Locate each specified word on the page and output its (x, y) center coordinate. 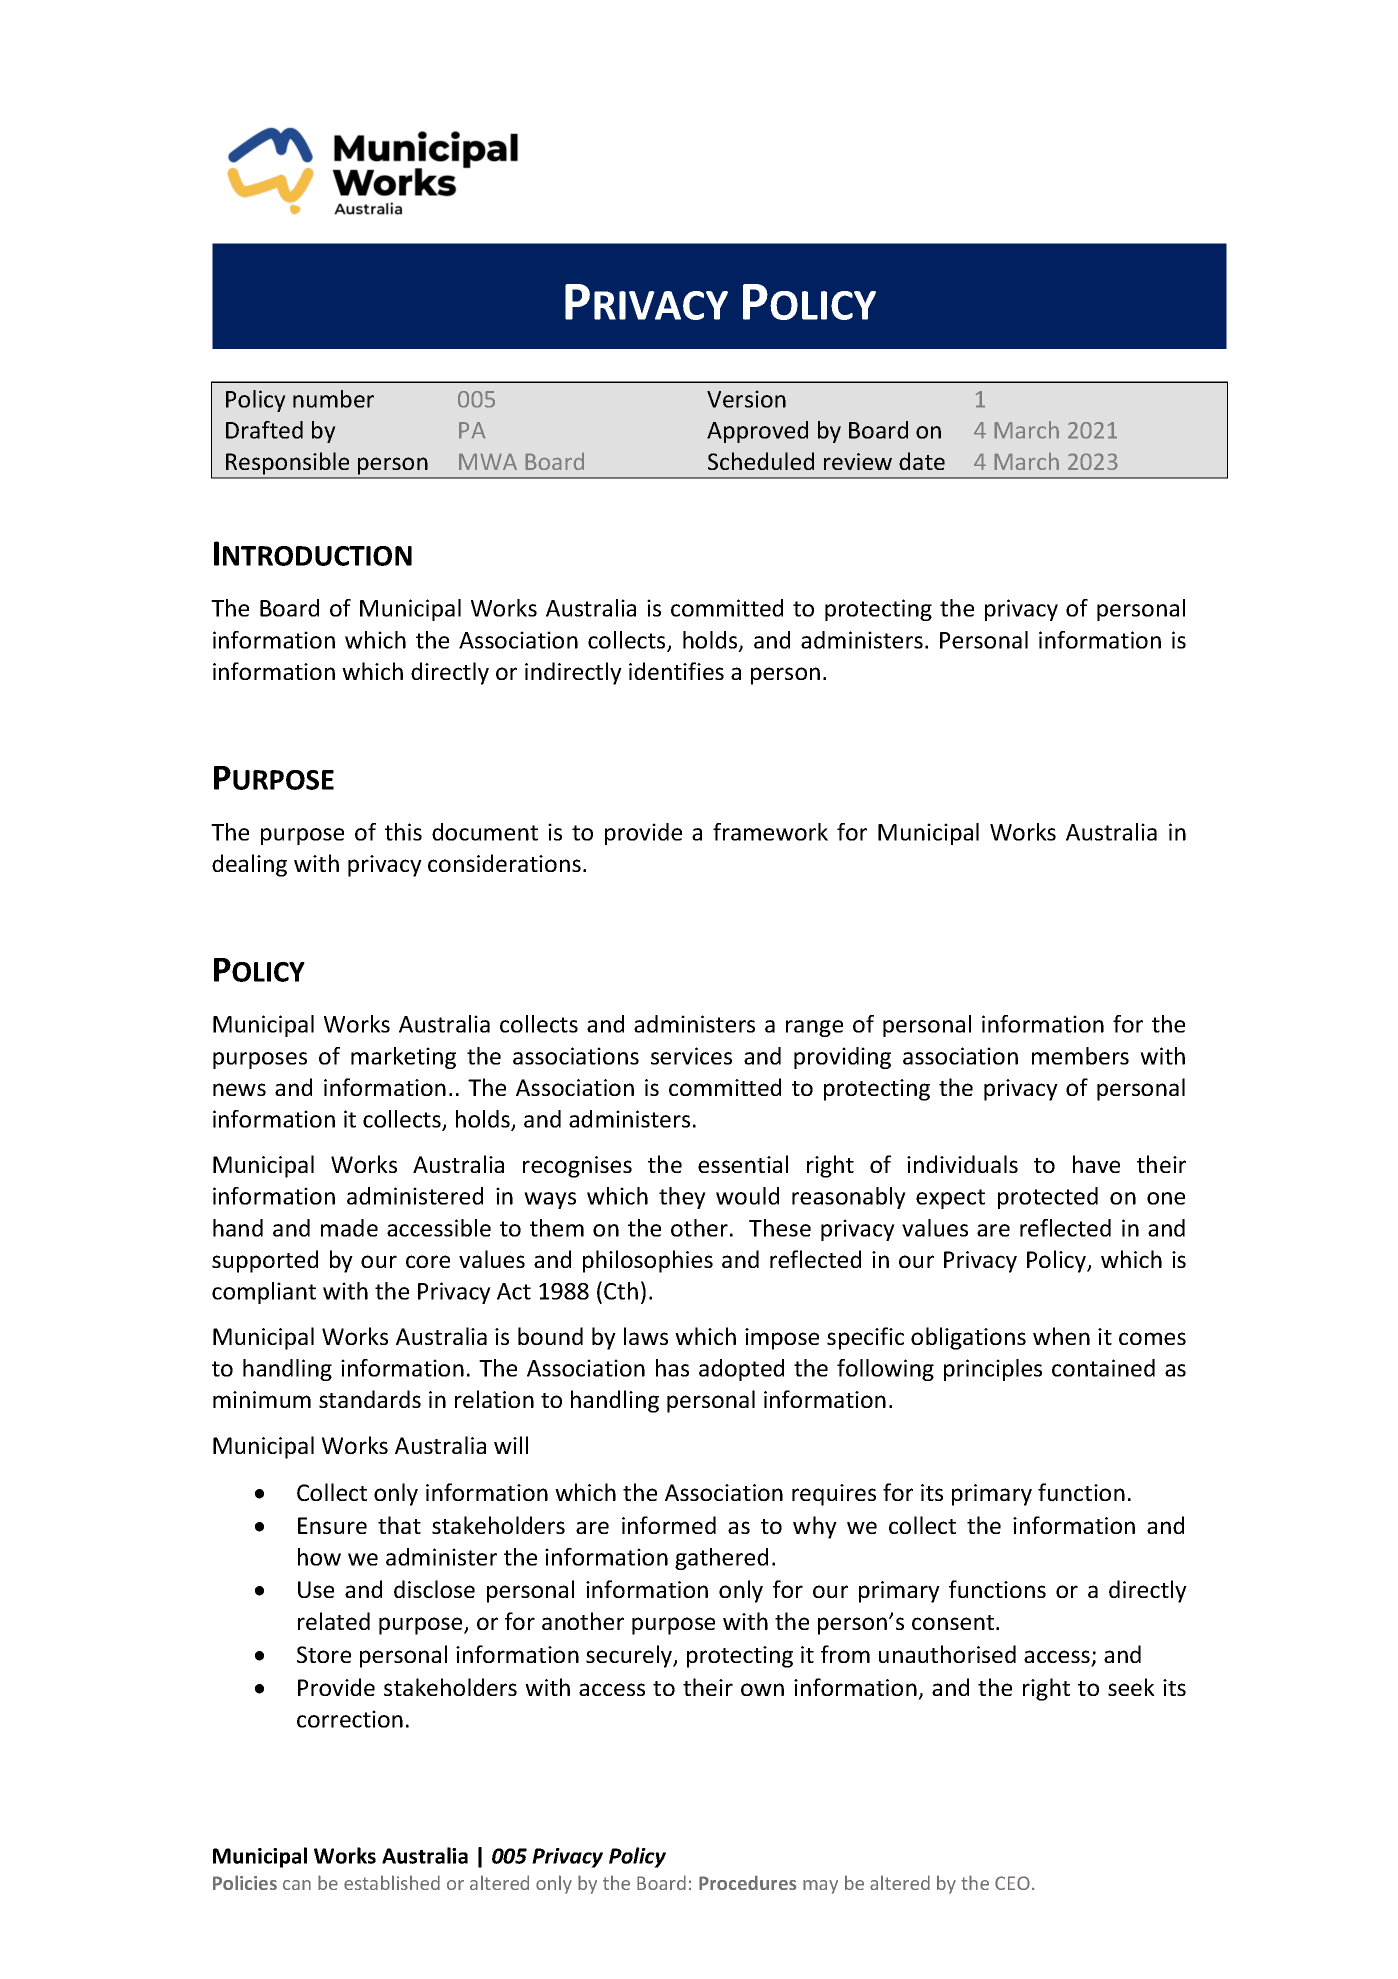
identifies (676, 671)
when (1061, 1336)
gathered (721, 1559)
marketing (403, 1058)
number (333, 399)
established (392, 1882)
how (319, 1557)
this (403, 832)
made (349, 1228)
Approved (757, 432)
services (691, 1056)
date (922, 461)
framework (770, 832)
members (1080, 1056)
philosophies (648, 1261)
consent (954, 1622)
